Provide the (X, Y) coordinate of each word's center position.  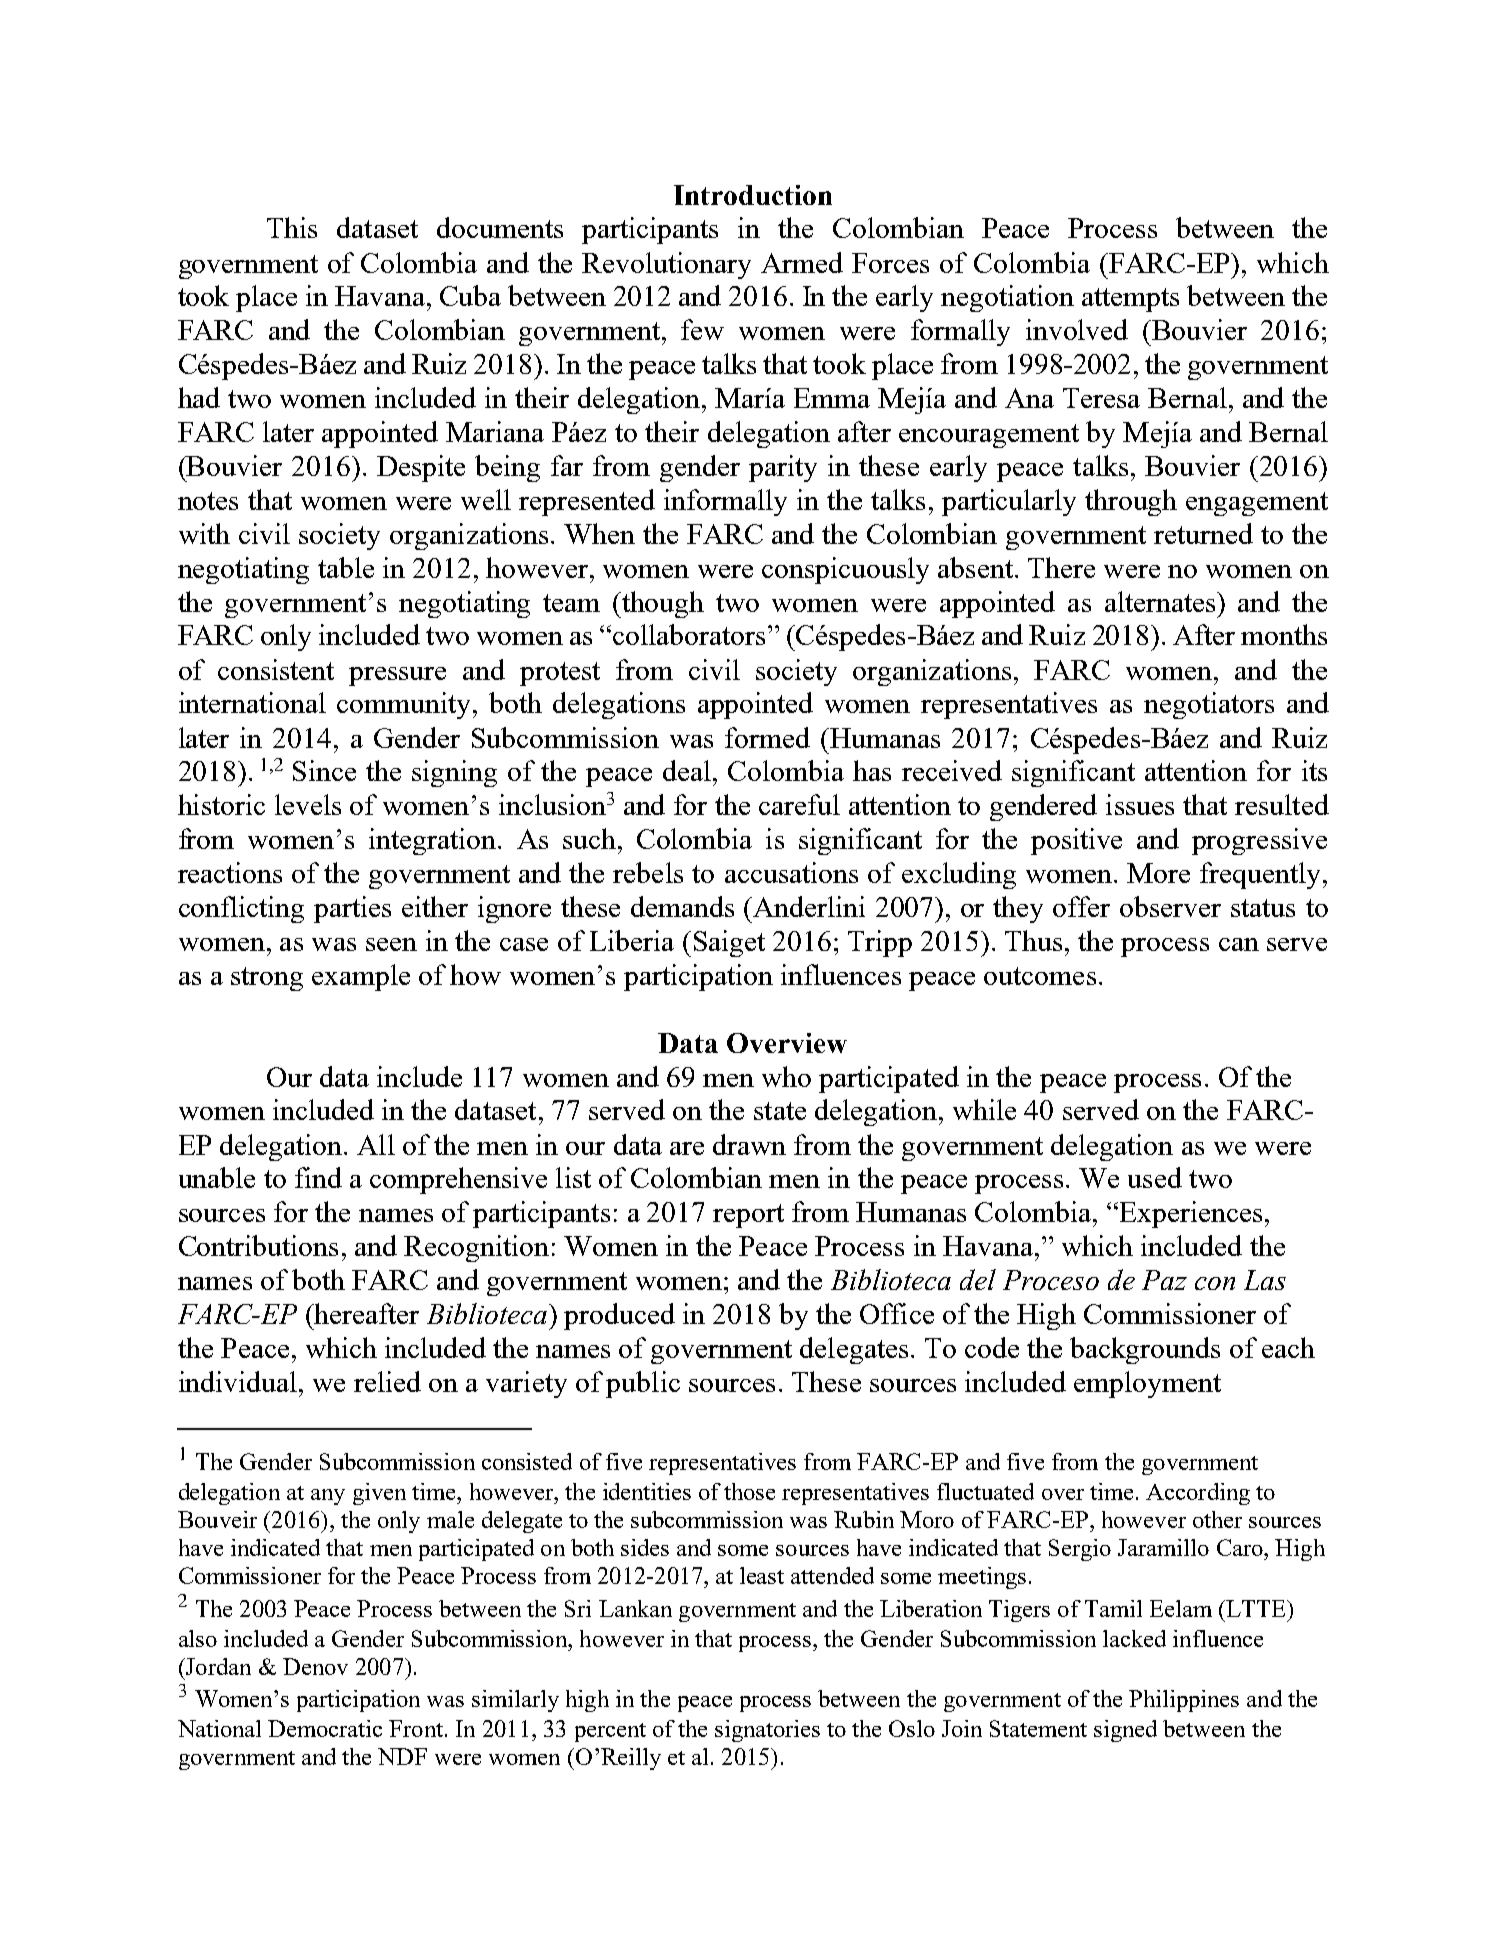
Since (324, 770)
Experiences (1189, 1214)
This (292, 227)
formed (767, 737)
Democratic (325, 1728)
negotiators (1209, 705)
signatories (767, 1731)
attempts (1130, 300)
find (318, 1177)
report (748, 1216)
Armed (802, 262)
